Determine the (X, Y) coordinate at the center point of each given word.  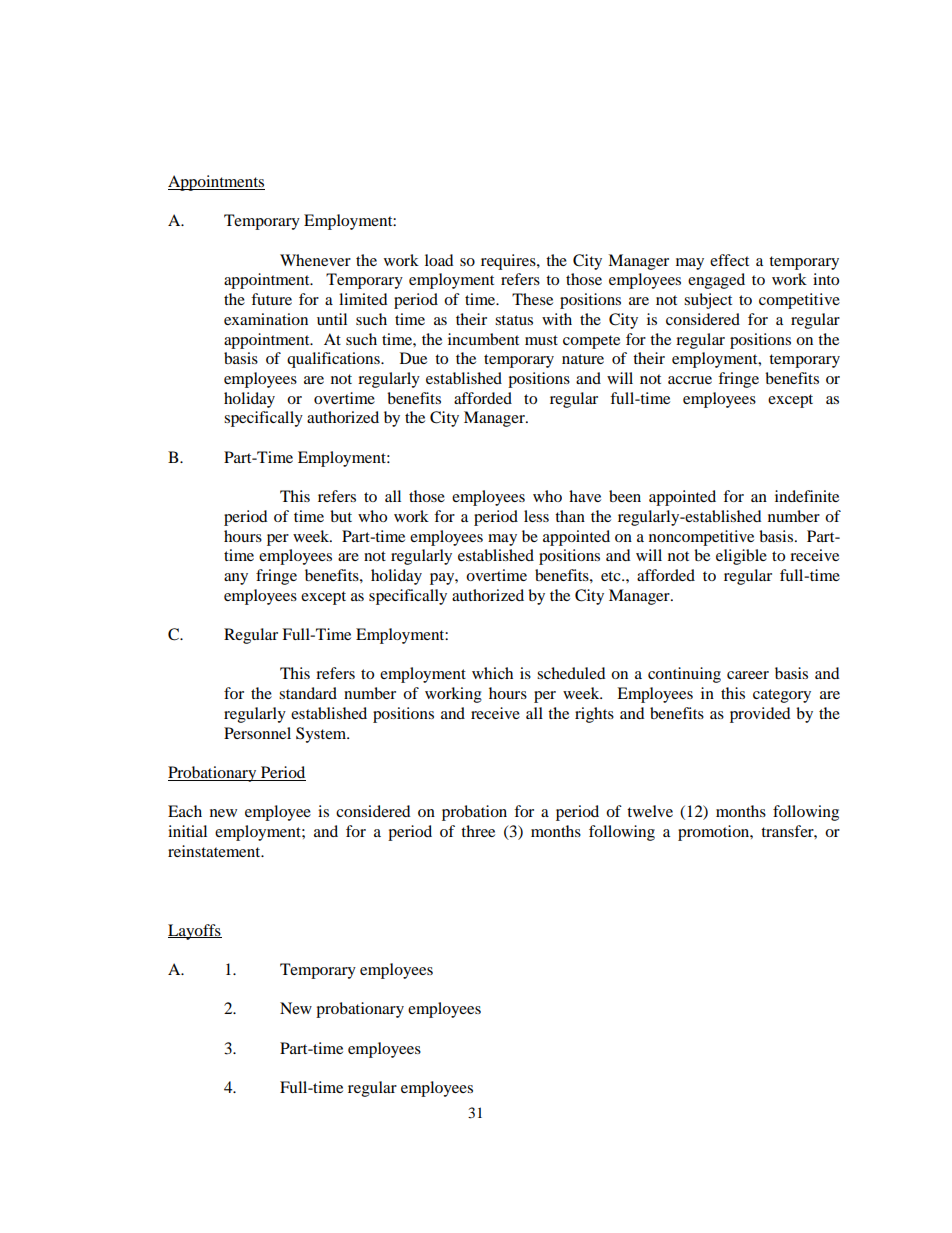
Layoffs (195, 932)
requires (509, 262)
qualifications (334, 360)
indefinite (807, 496)
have (585, 496)
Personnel (257, 733)
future (271, 299)
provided (760, 715)
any (236, 579)
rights (594, 715)
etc (612, 576)
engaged (716, 281)
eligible (741, 557)
